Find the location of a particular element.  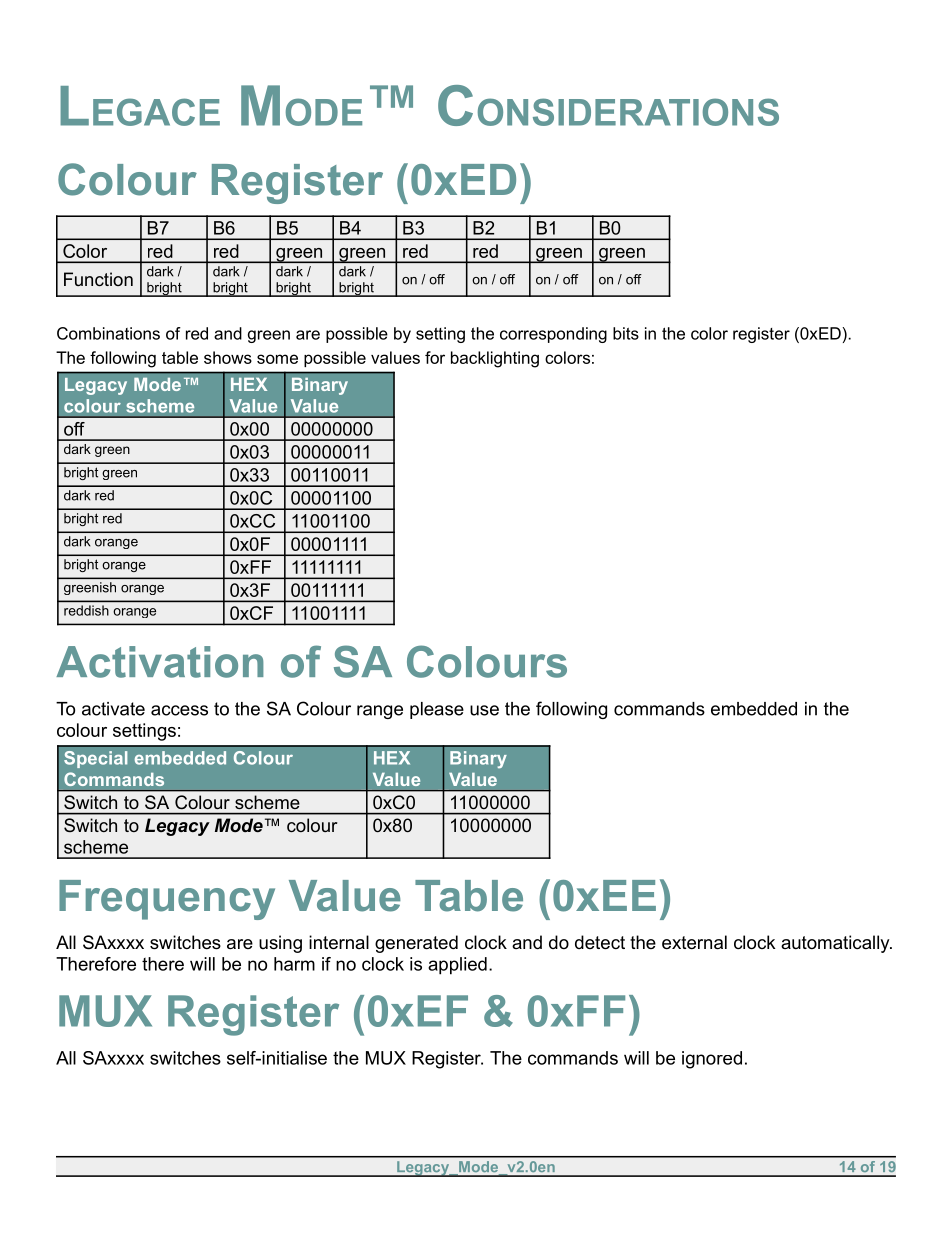

harm is located at coordinates (294, 964).
